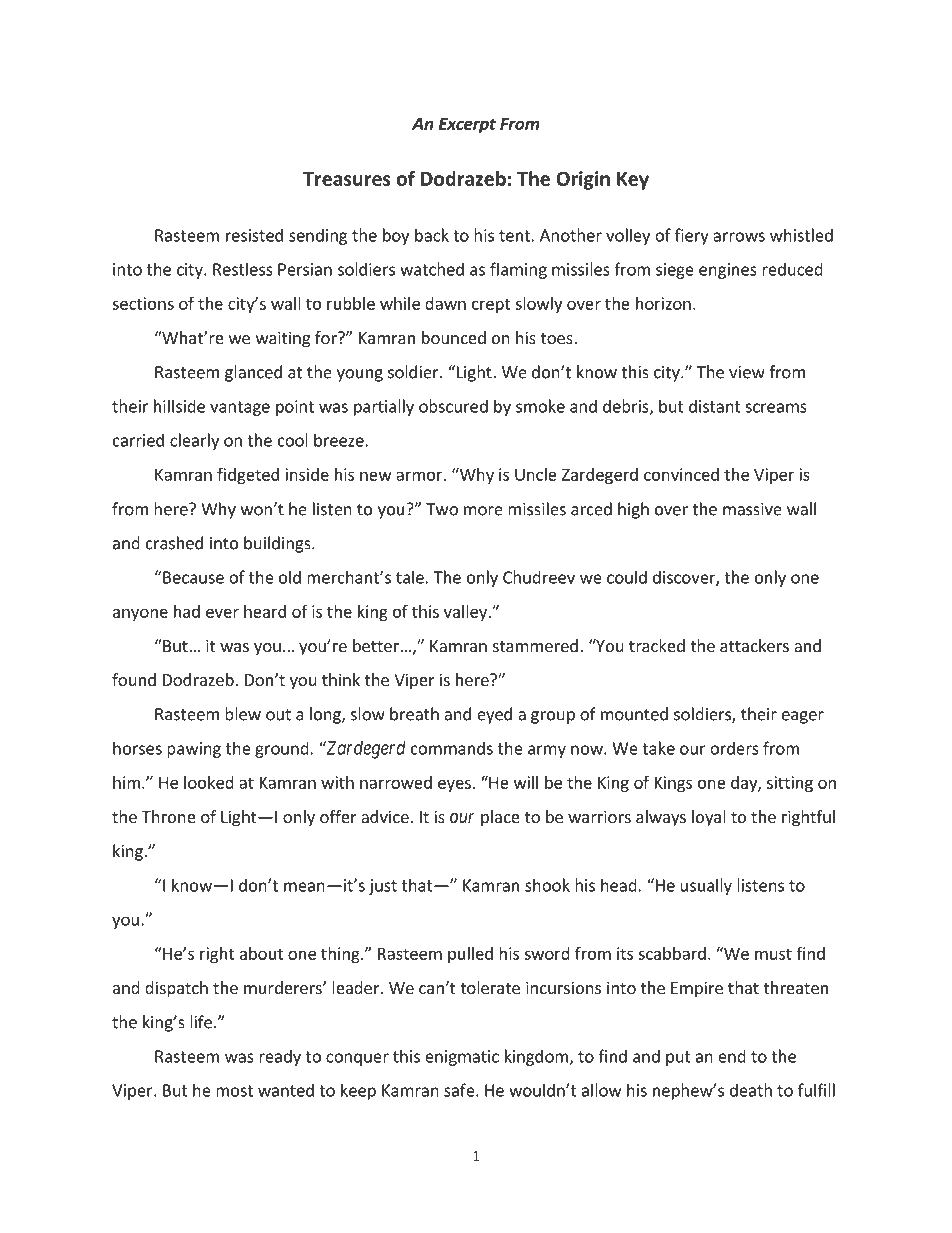 The width and height of the screenshot is (952, 1233). Describe the element at coordinates (222, 613) in the screenshot. I see `ever` at that location.
